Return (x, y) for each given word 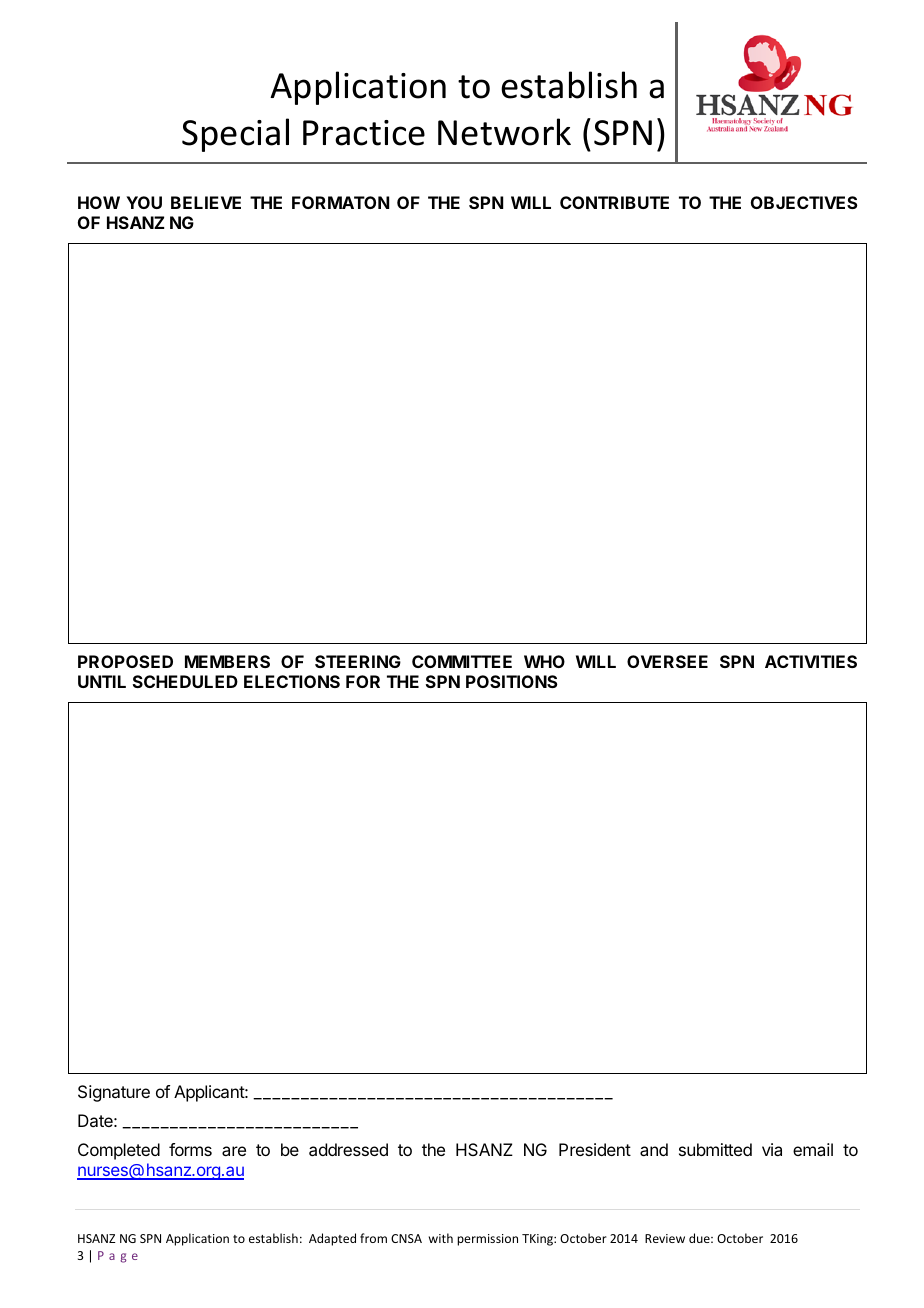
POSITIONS (512, 681)
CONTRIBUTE (614, 202)
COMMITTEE (462, 661)
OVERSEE (667, 661)
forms (190, 1149)
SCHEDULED (185, 681)
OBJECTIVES (804, 202)
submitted (715, 1149)
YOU (144, 202)
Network (504, 132)
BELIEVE (206, 202)
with (441, 1238)
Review (665, 1238)
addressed (348, 1149)
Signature (114, 1093)
